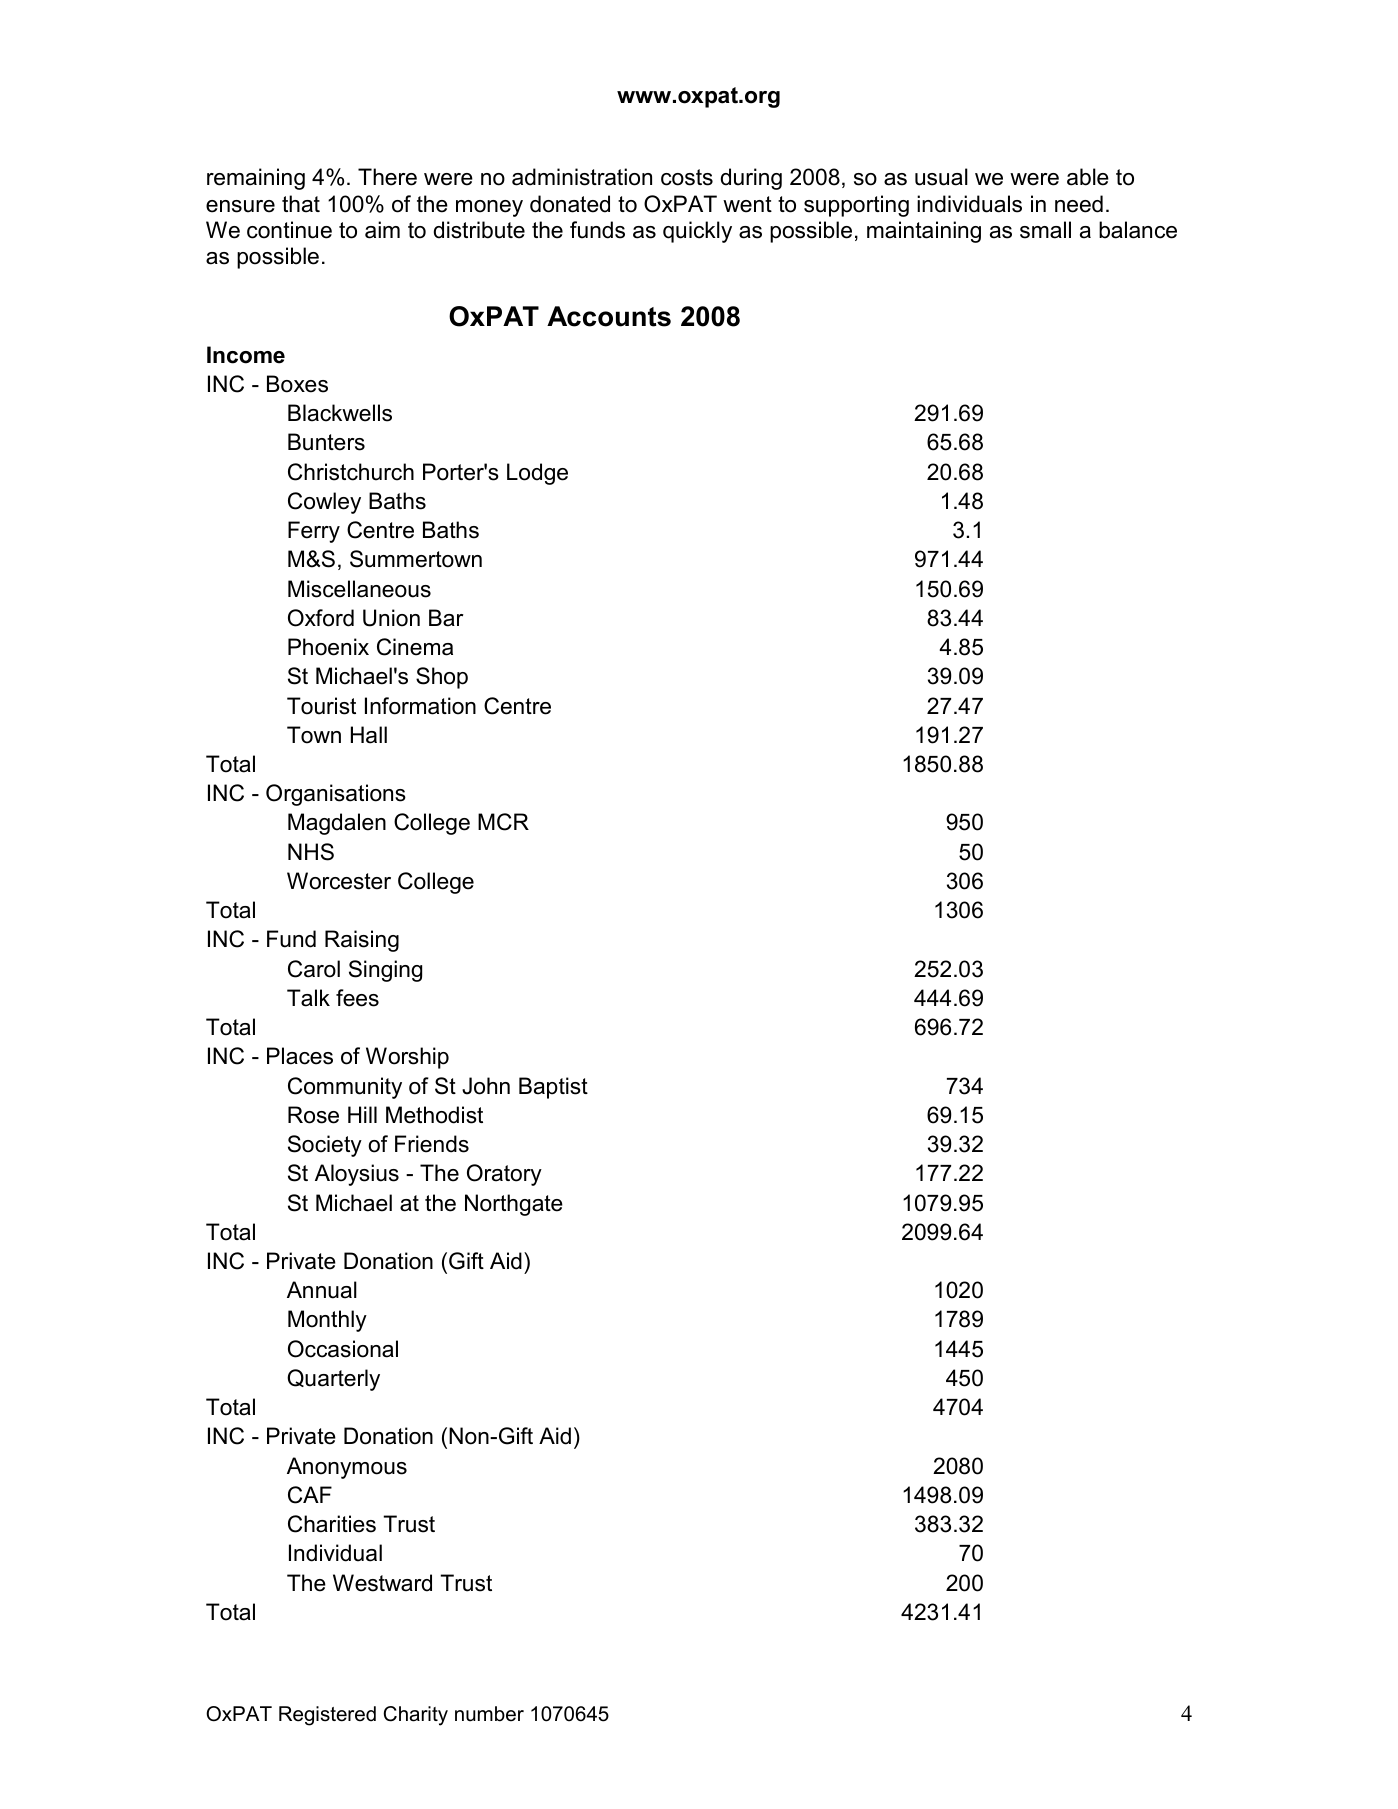 This screenshot has height=1809, width=1398. What do you see at coordinates (504, 1175) in the screenshot?
I see `Oratory` at bounding box center [504, 1175].
